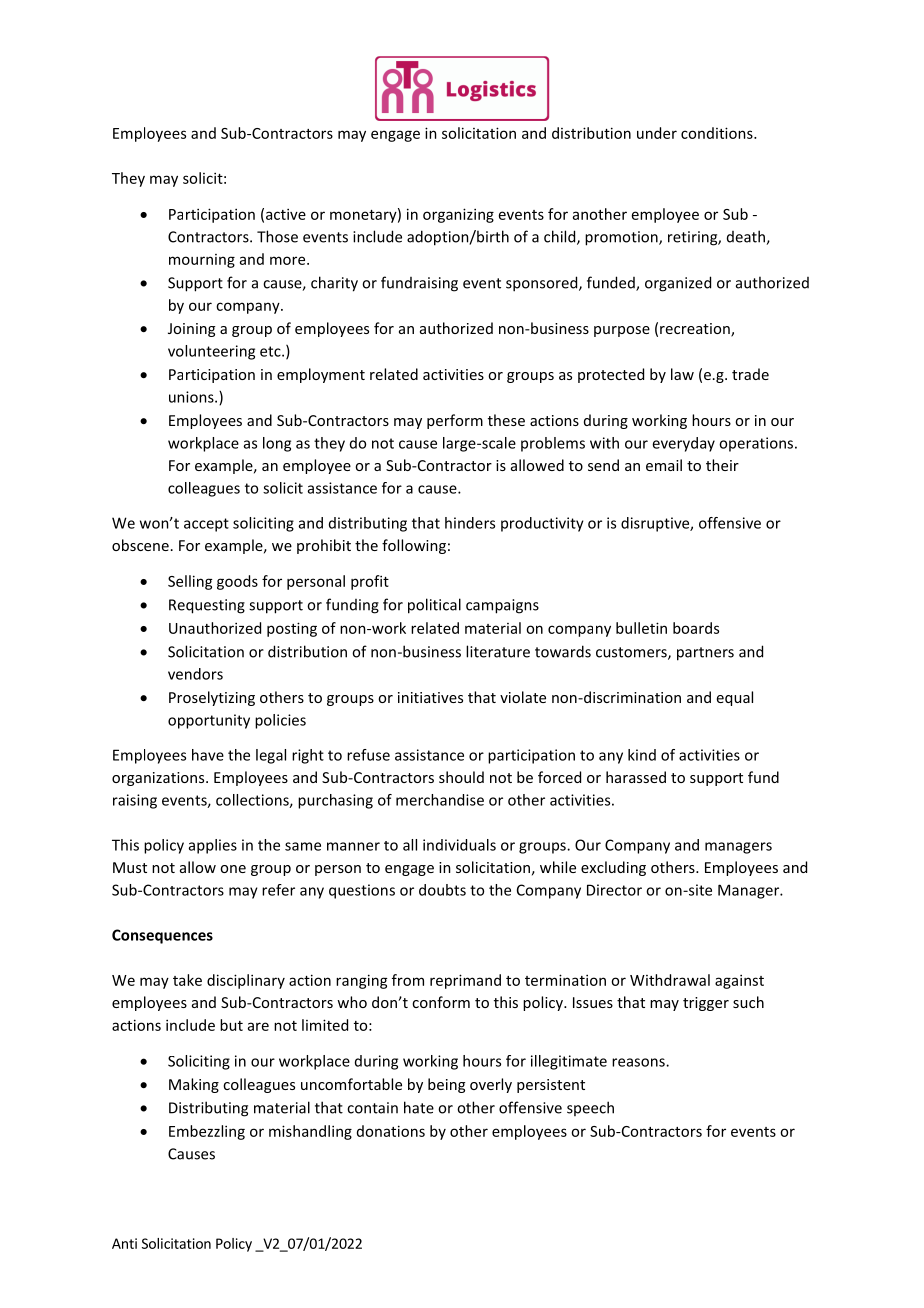  Describe the element at coordinates (202, 261) in the screenshot. I see `mourning` at that location.
